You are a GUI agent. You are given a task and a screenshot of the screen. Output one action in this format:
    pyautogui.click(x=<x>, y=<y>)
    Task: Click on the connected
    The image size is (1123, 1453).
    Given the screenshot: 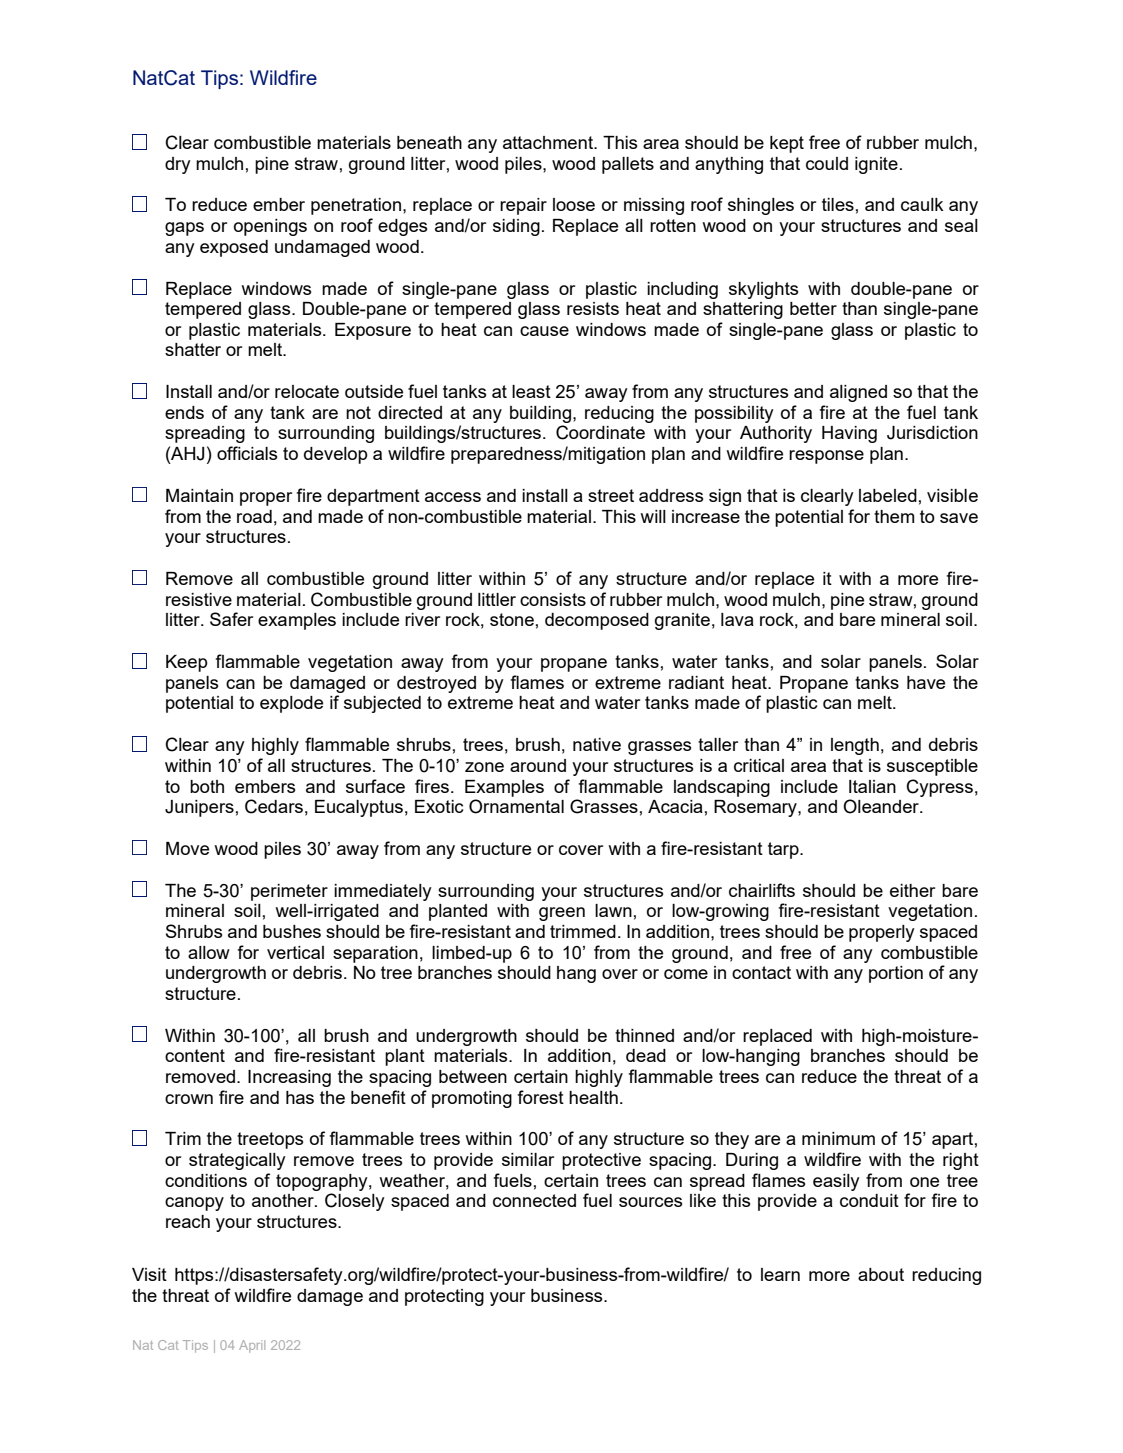 What is the action you would take?
    pyautogui.click(x=534, y=1200)
